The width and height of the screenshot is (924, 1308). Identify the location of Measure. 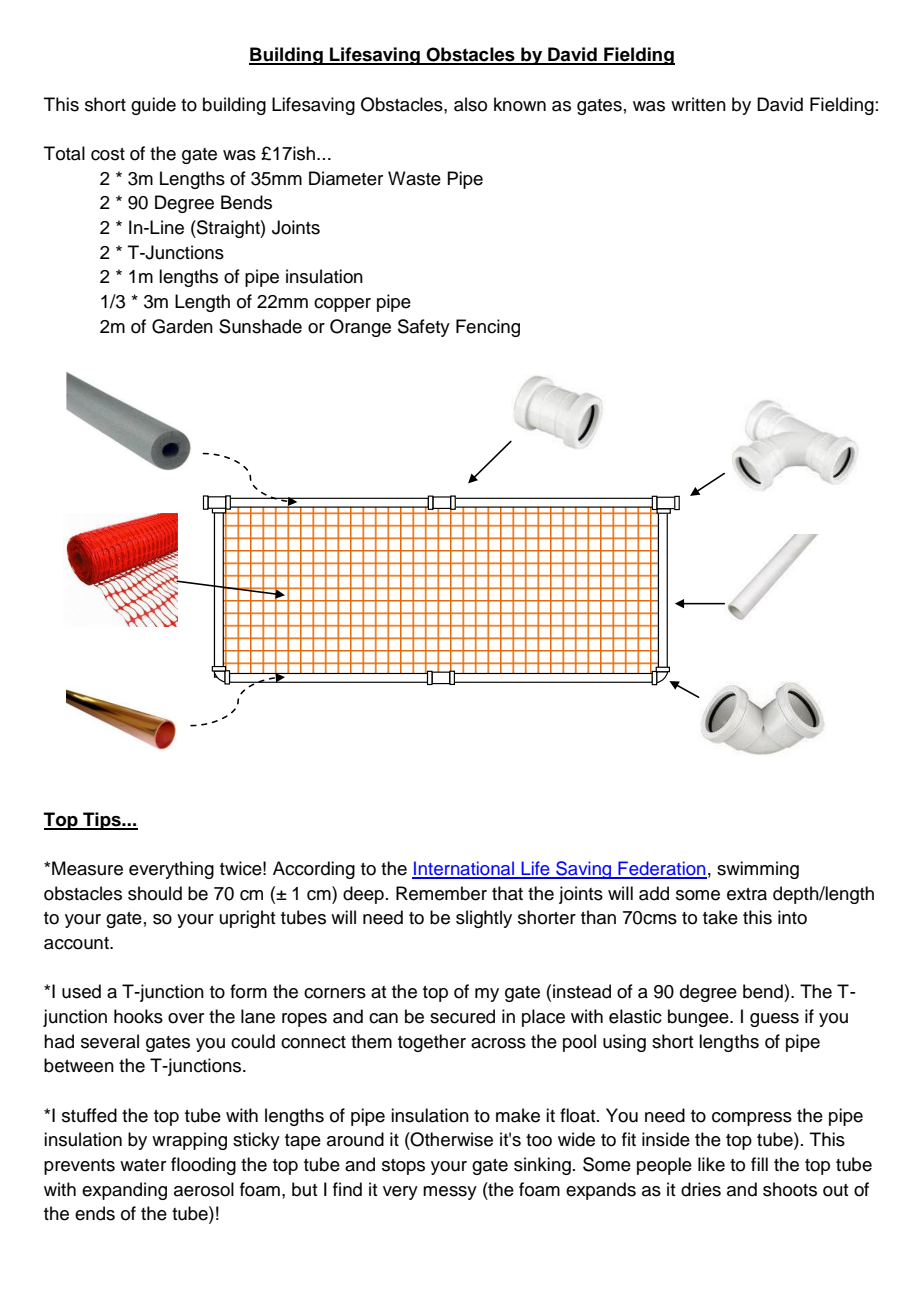
(87, 868).
